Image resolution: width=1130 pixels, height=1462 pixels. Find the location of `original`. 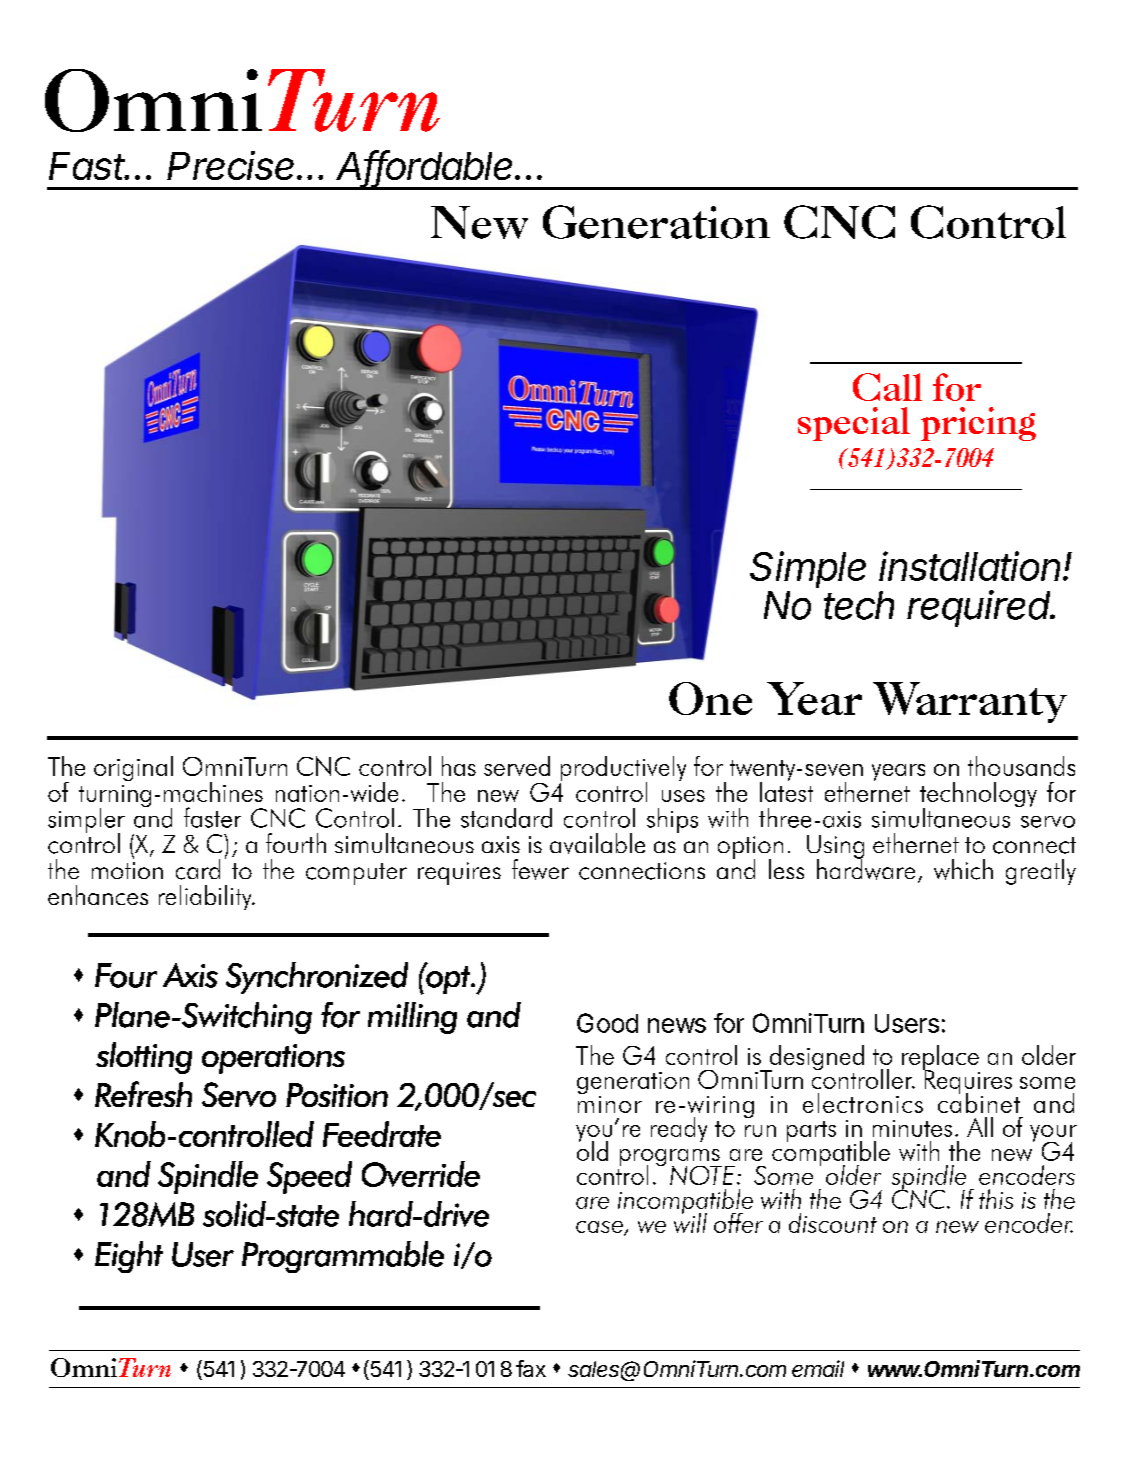

original is located at coordinates (133, 768).
